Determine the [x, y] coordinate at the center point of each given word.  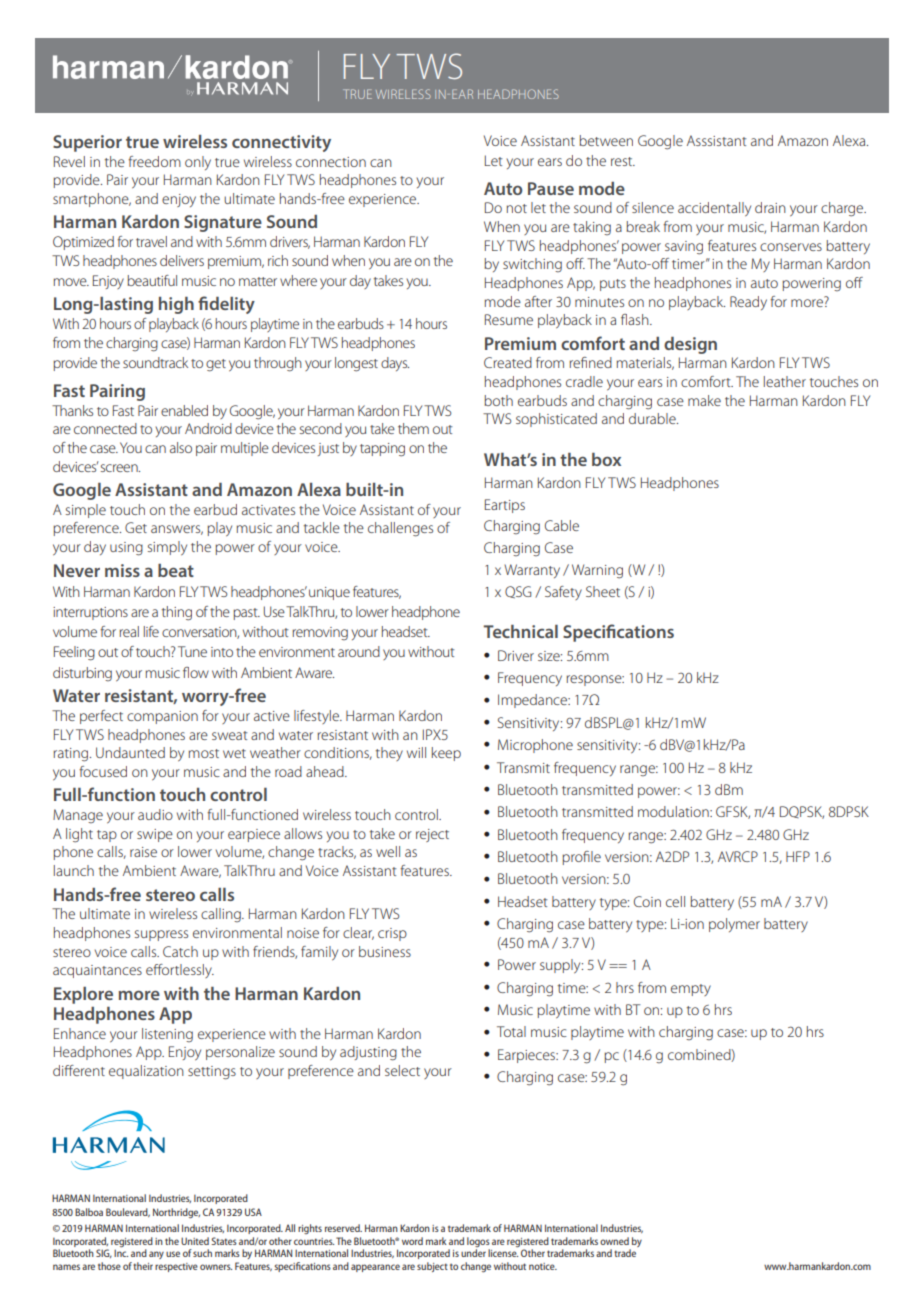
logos [478, 1243]
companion [162, 717]
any [156, 1255]
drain [770, 207]
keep [446, 754]
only [198, 163]
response [595, 680]
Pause [551, 188]
